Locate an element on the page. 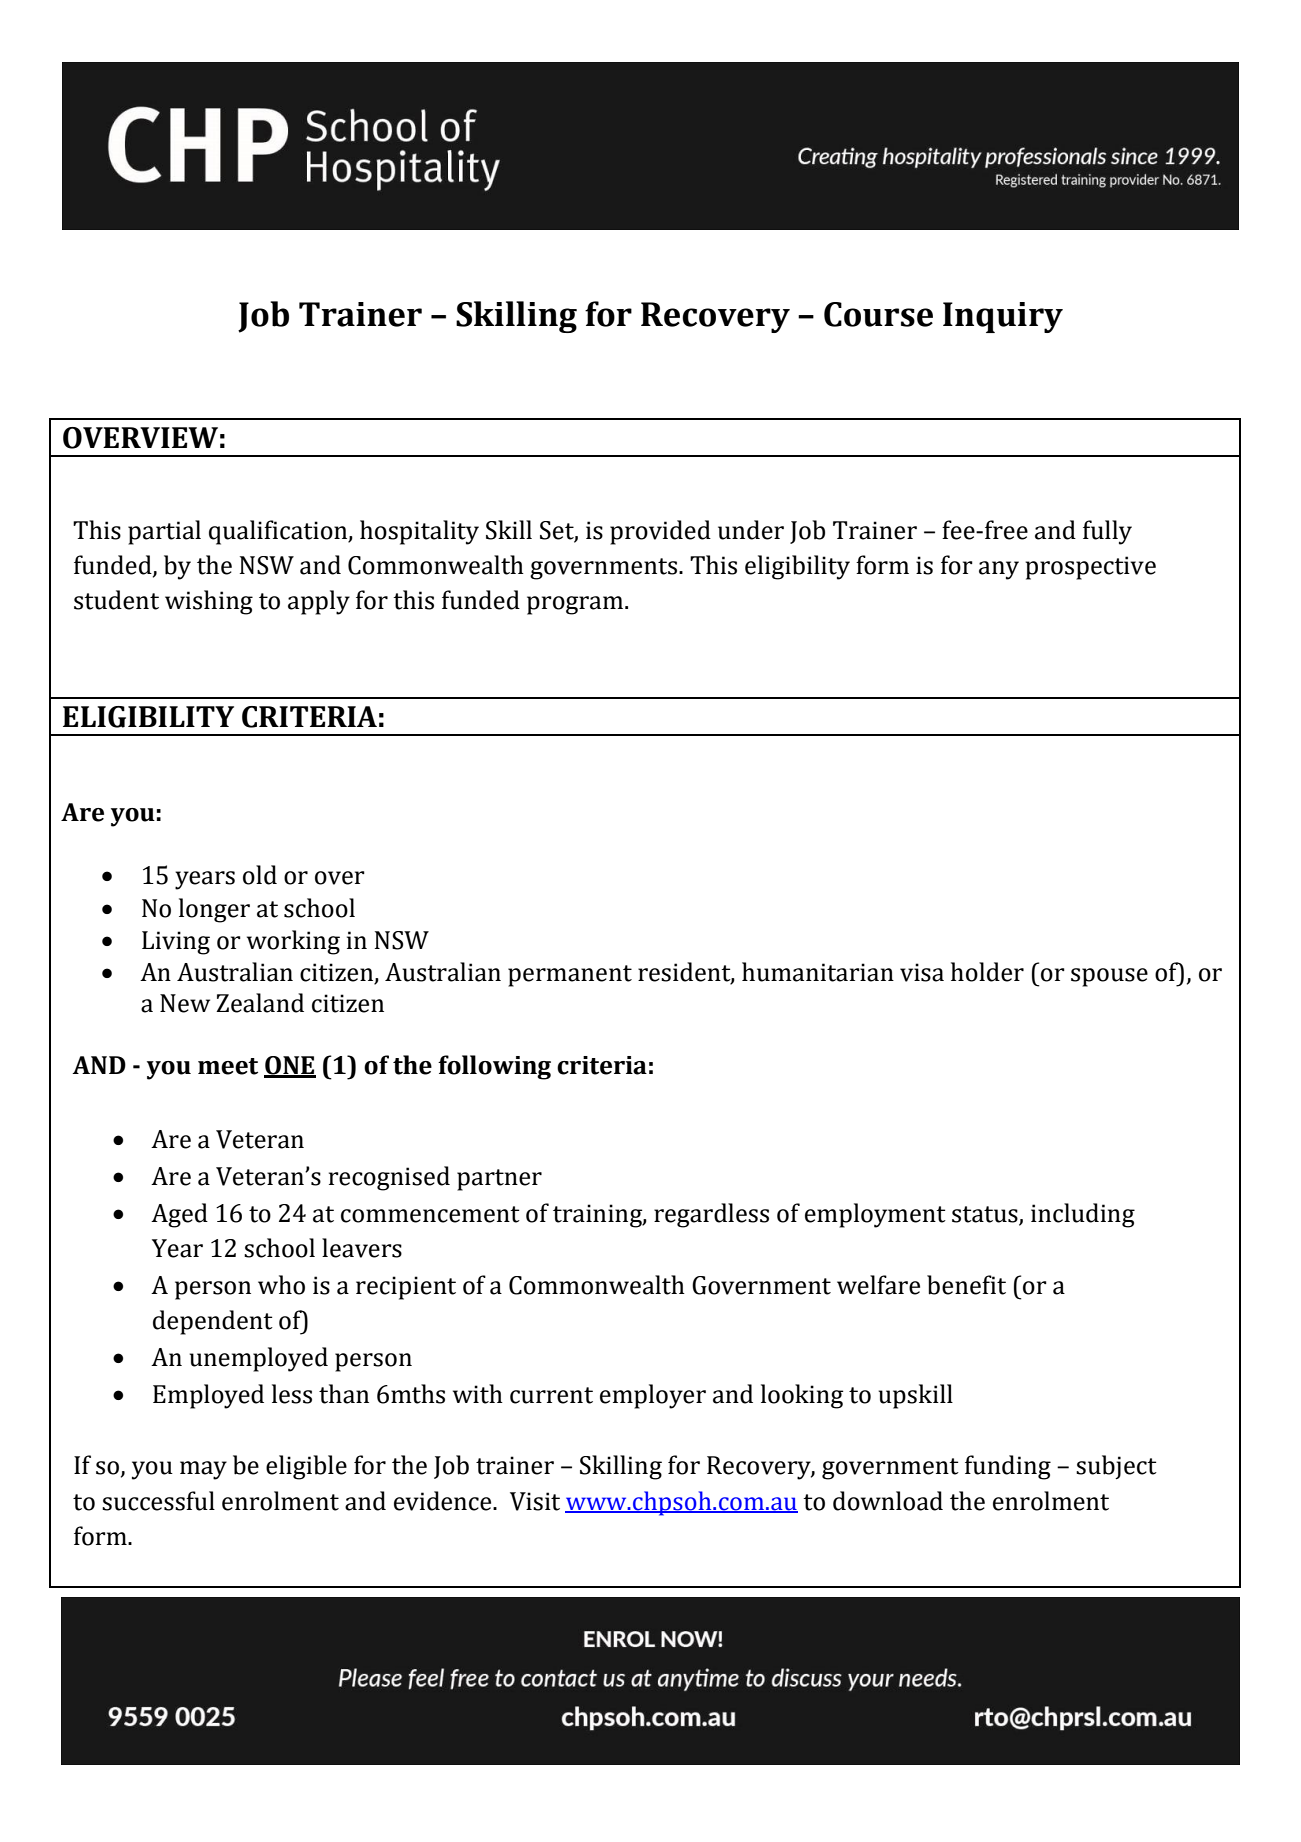 The image size is (1301, 1842). status is located at coordinates (985, 1214).
